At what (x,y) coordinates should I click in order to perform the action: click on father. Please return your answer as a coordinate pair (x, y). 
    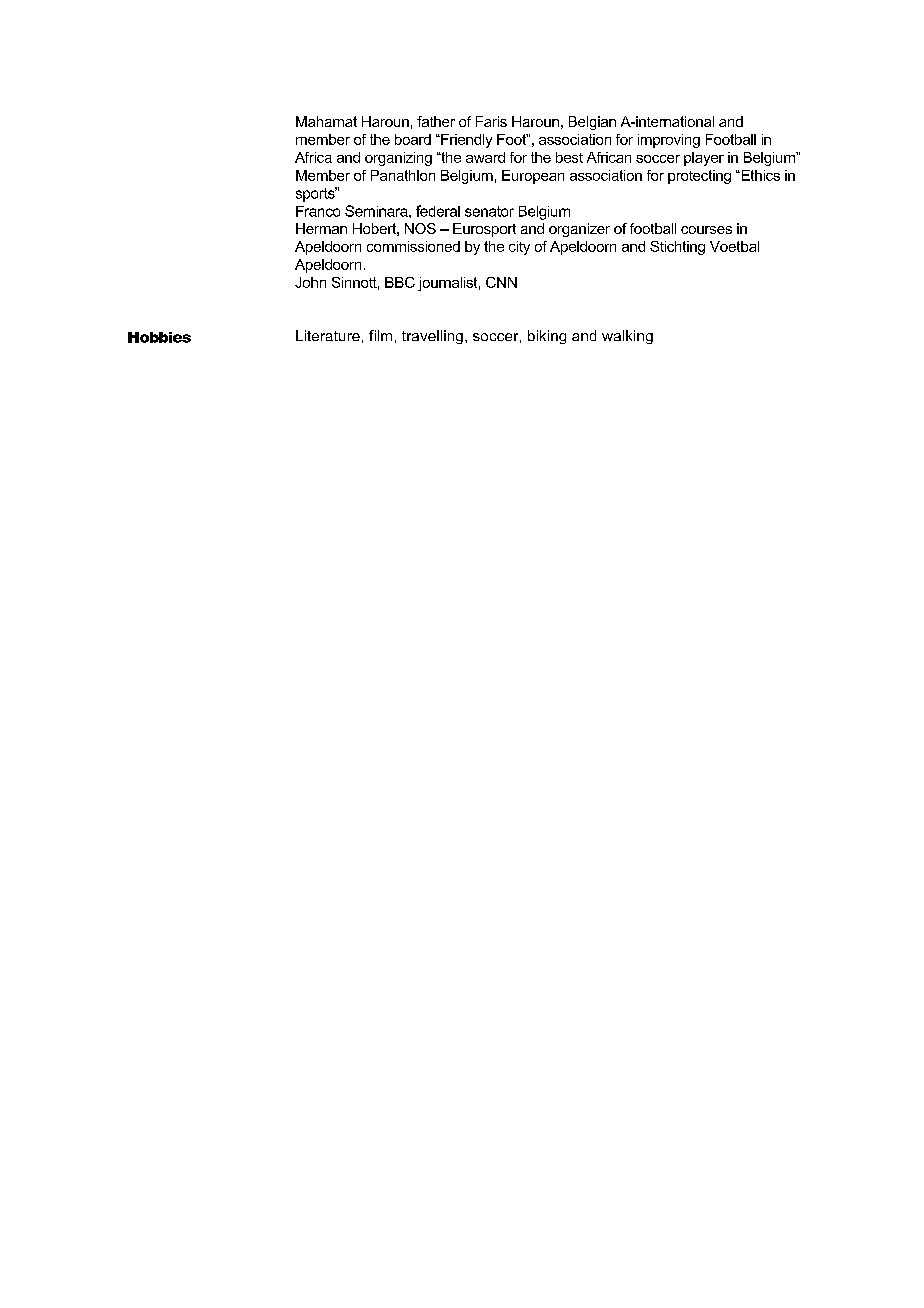
    Looking at the image, I should click on (436, 121).
